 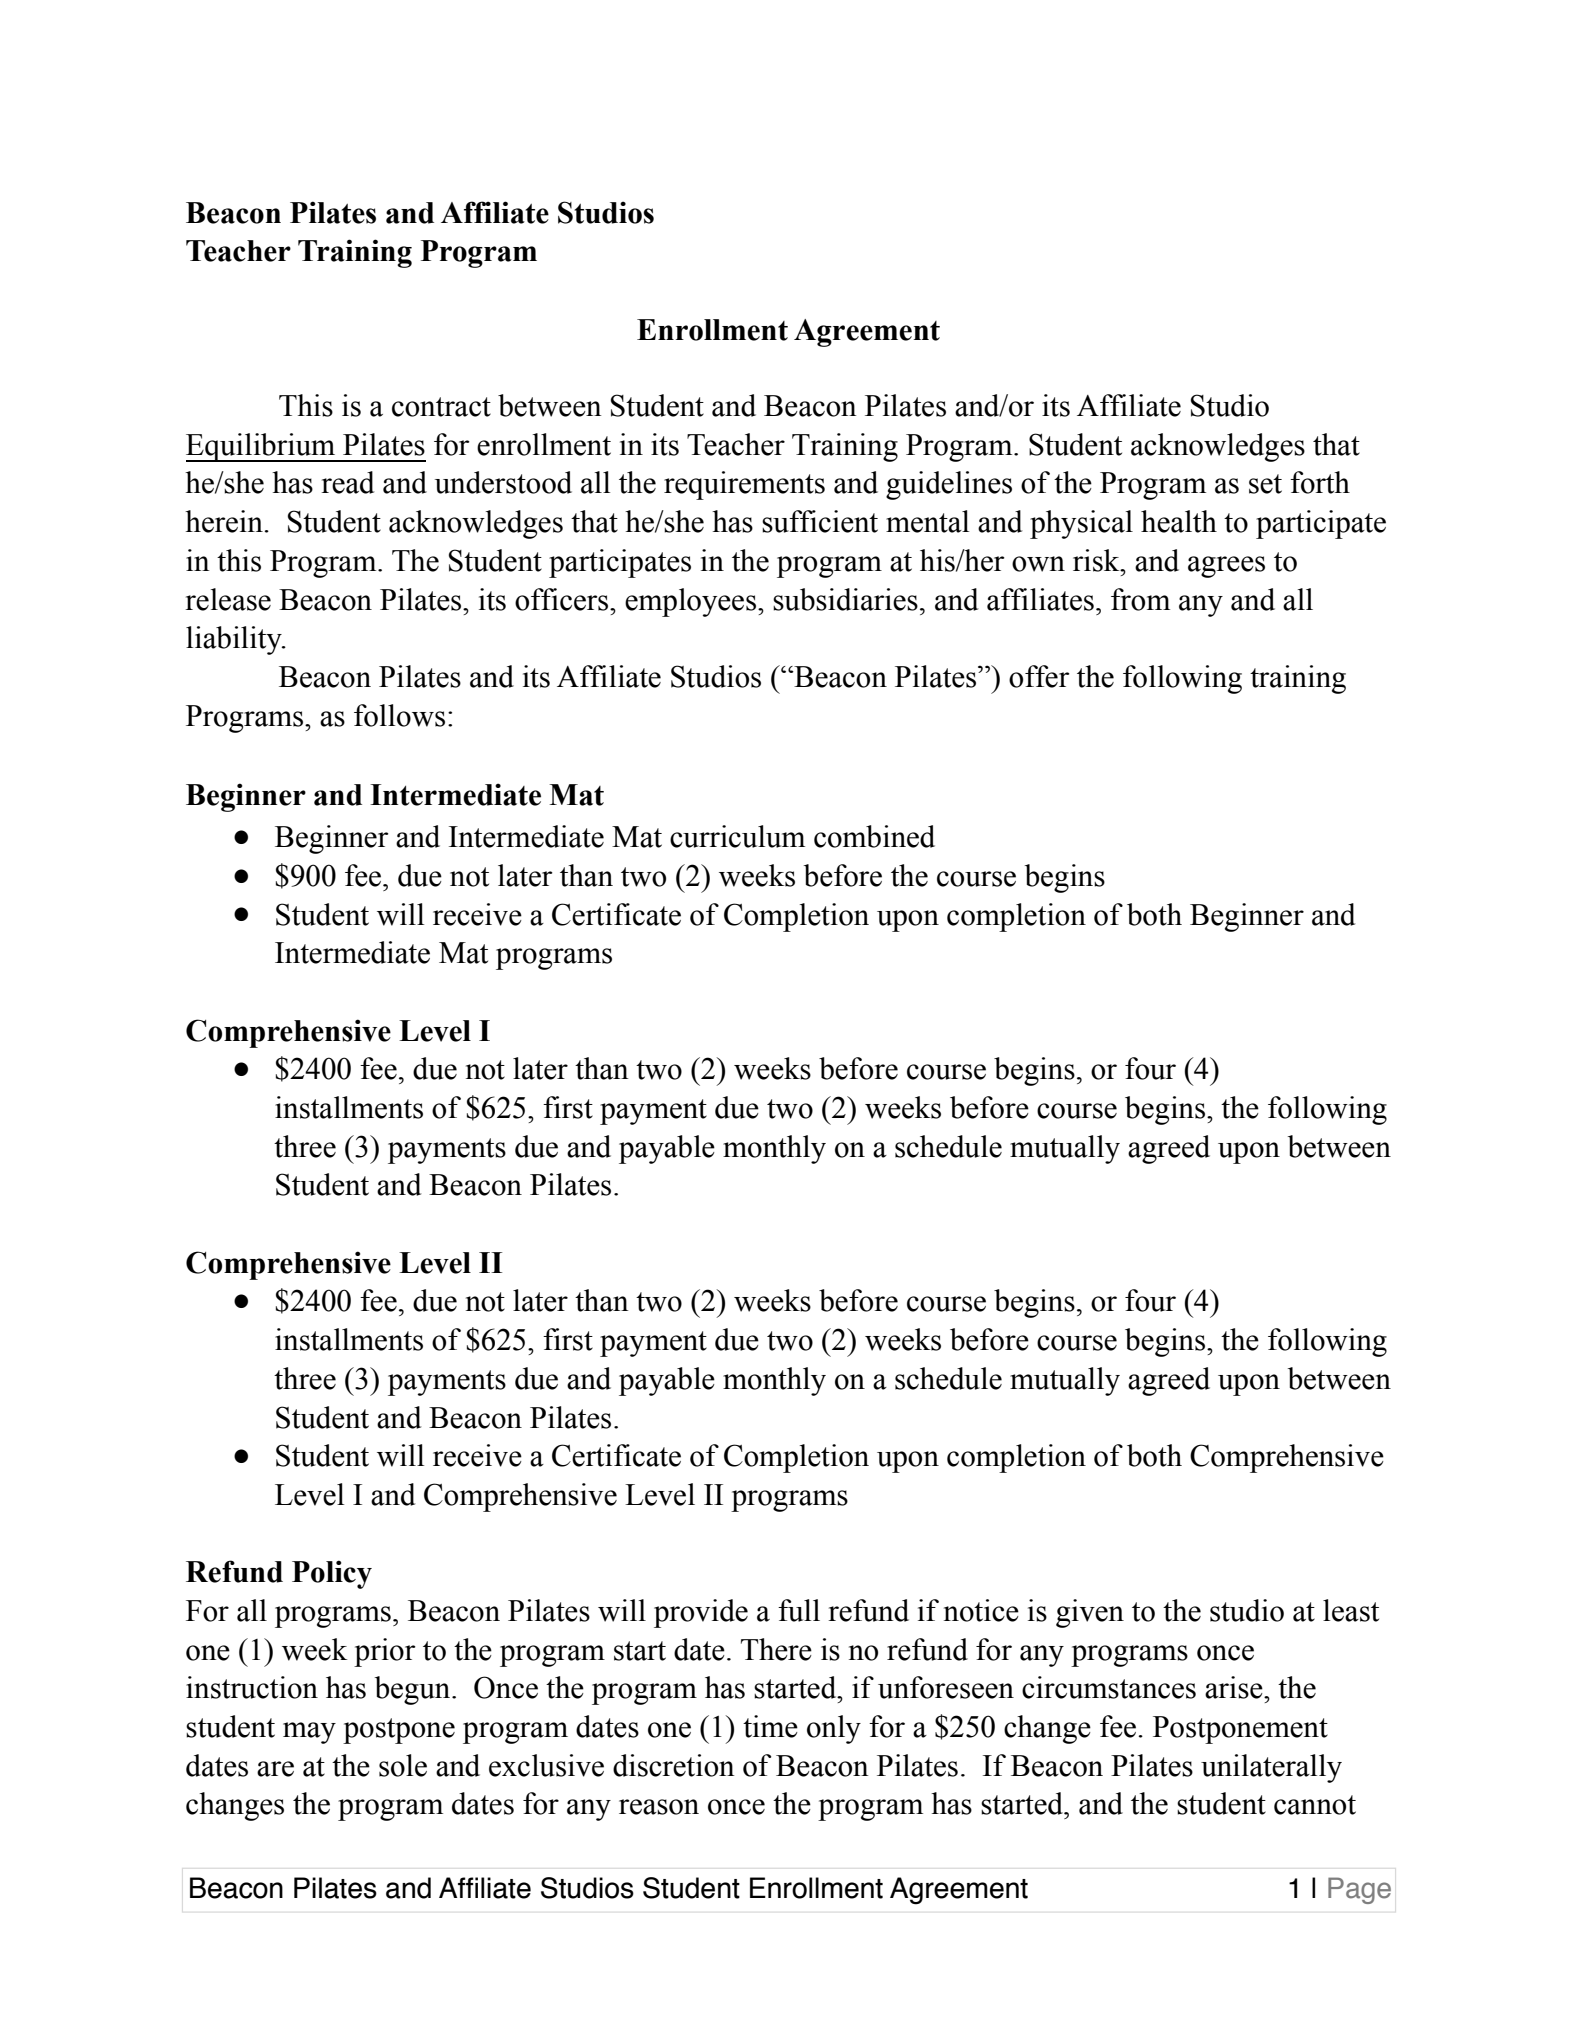 I want to click on least, so click(x=1351, y=1610).
